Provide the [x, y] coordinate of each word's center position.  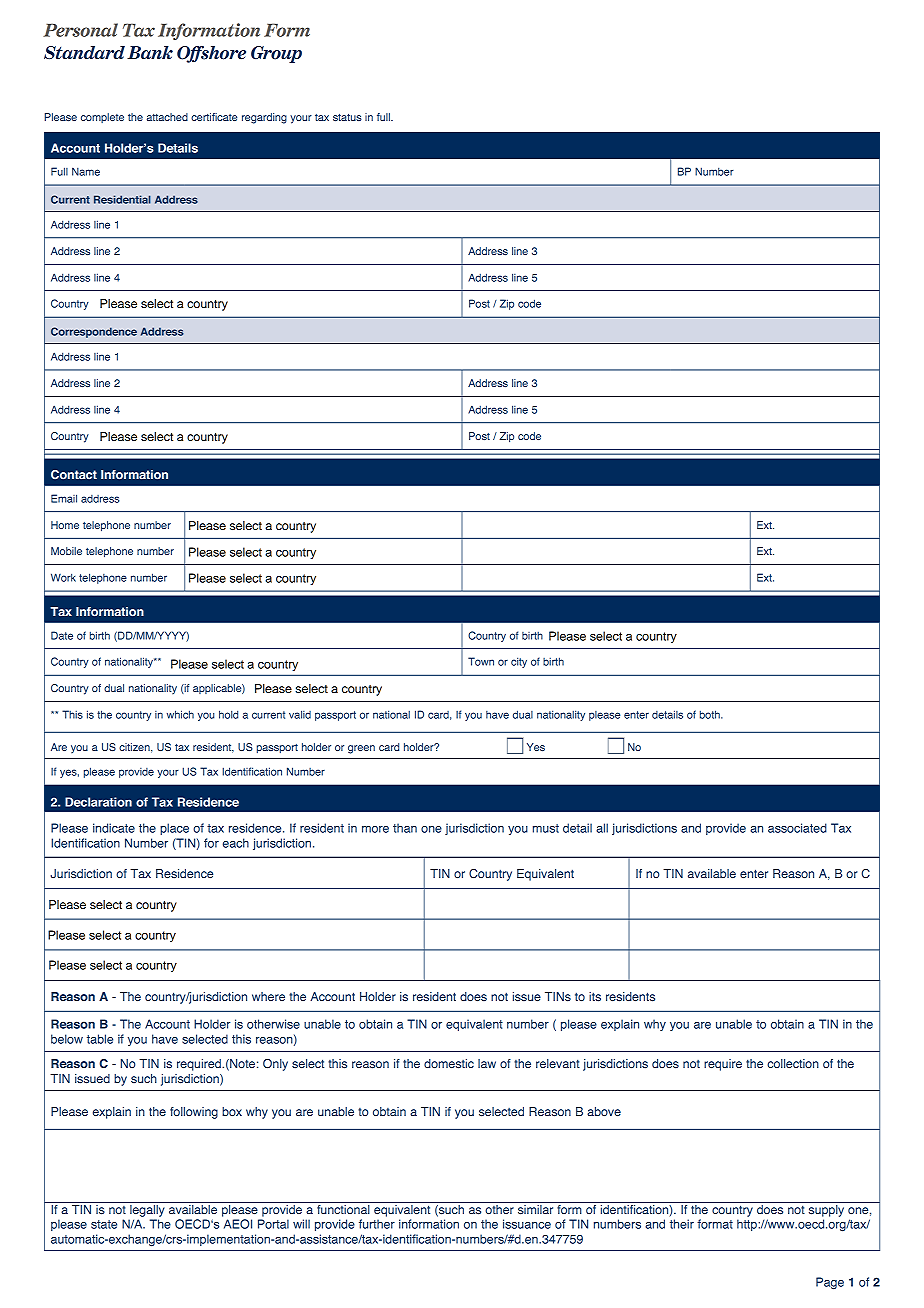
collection [793, 1063]
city [519, 662]
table [100, 1039]
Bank [150, 52]
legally [147, 1209]
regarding [264, 118]
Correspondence [94, 332]
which [180, 714]
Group [276, 54]
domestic [449, 1064]
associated [797, 828]
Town [481, 661]
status [347, 117]
